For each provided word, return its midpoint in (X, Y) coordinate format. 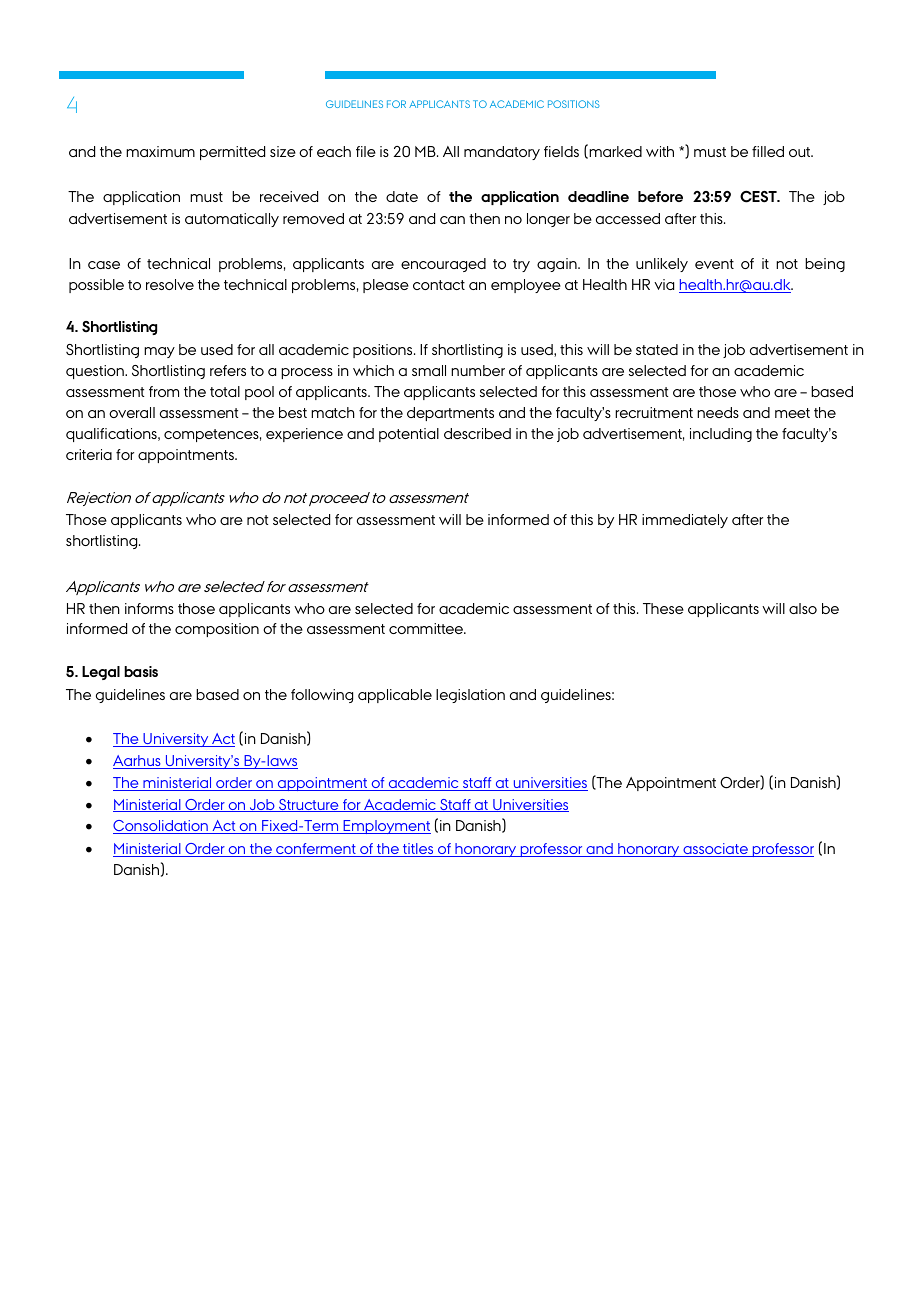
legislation (470, 696)
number (478, 370)
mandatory (502, 153)
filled (768, 151)
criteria (89, 454)
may (159, 352)
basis (141, 671)
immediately (685, 521)
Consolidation (161, 827)
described (477, 433)
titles (418, 850)
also (803, 608)
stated (657, 349)
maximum (160, 151)
